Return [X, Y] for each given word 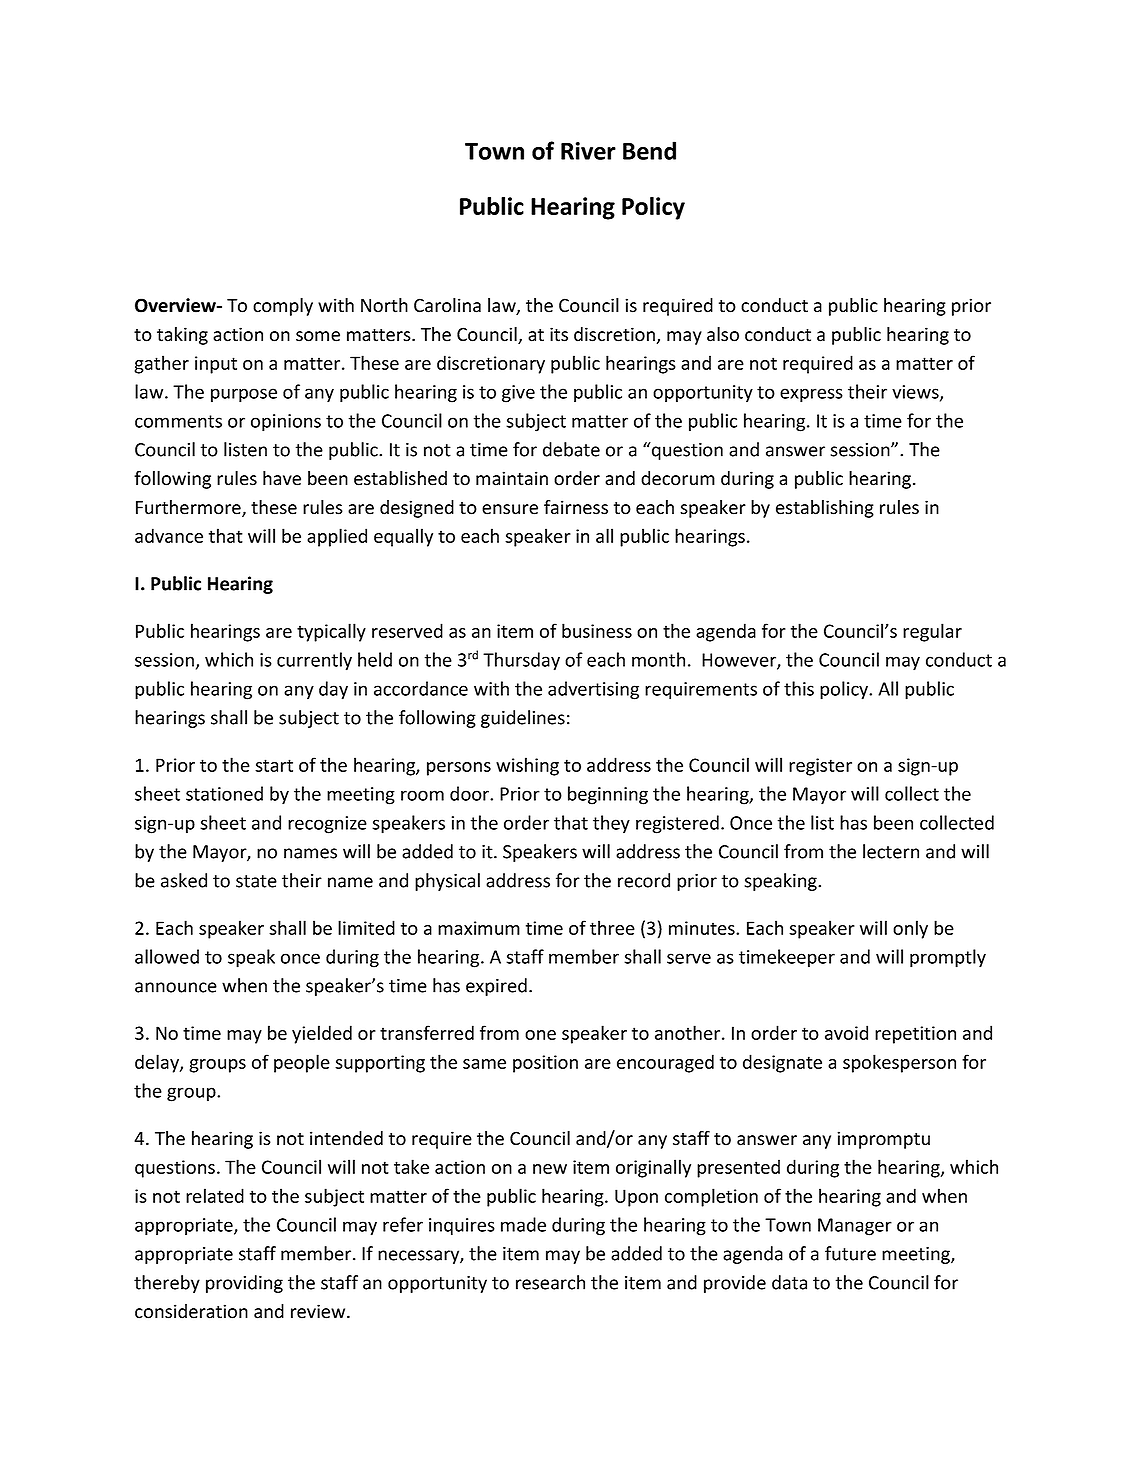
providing [244, 1284]
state [256, 881]
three [612, 927]
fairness [576, 507]
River [588, 151]
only [910, 929]
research [550, 1282]
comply [283, 307]
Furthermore [189, 508]
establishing [825, 509]
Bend [649, 150]
